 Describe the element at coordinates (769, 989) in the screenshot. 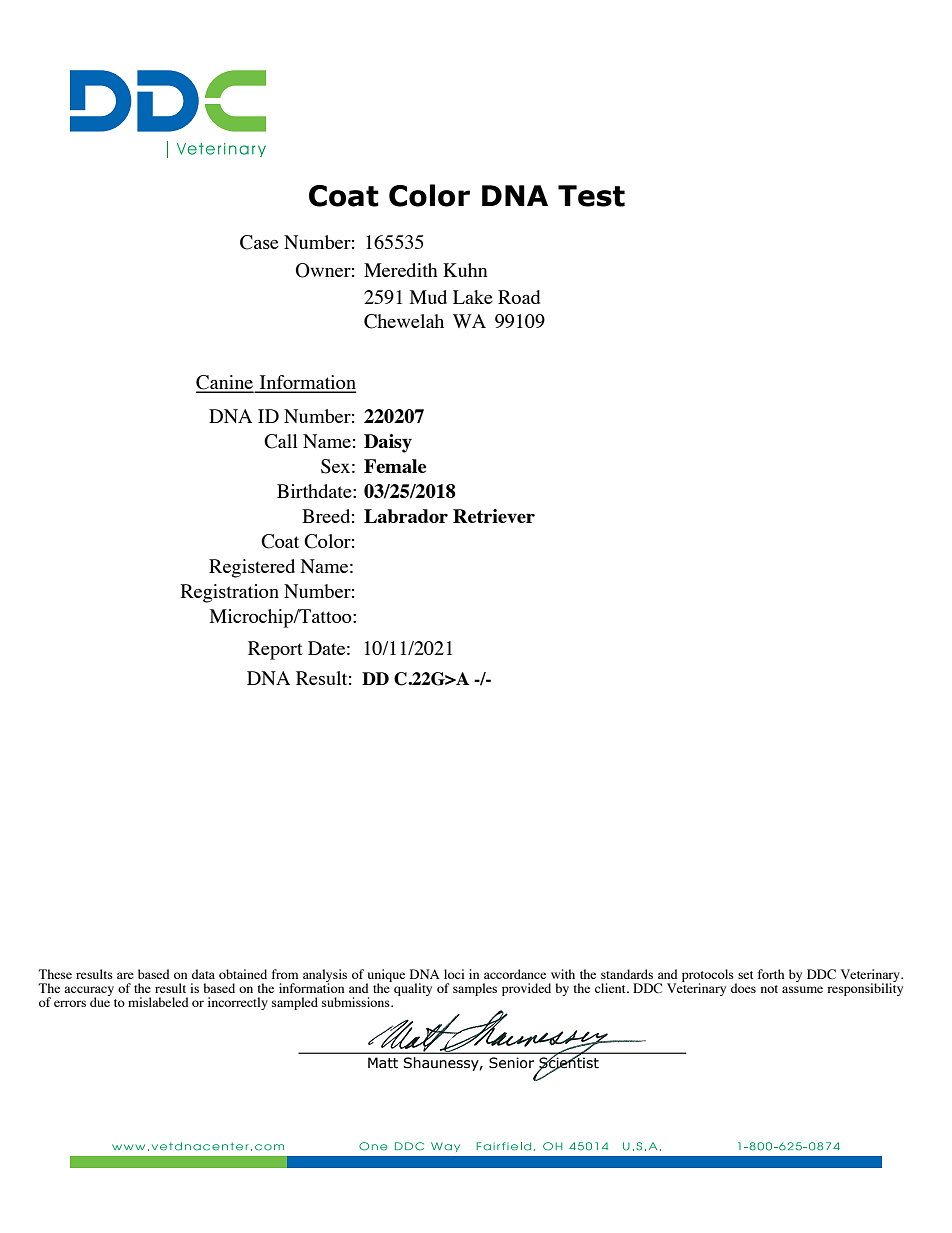

I see `not` at that location.
